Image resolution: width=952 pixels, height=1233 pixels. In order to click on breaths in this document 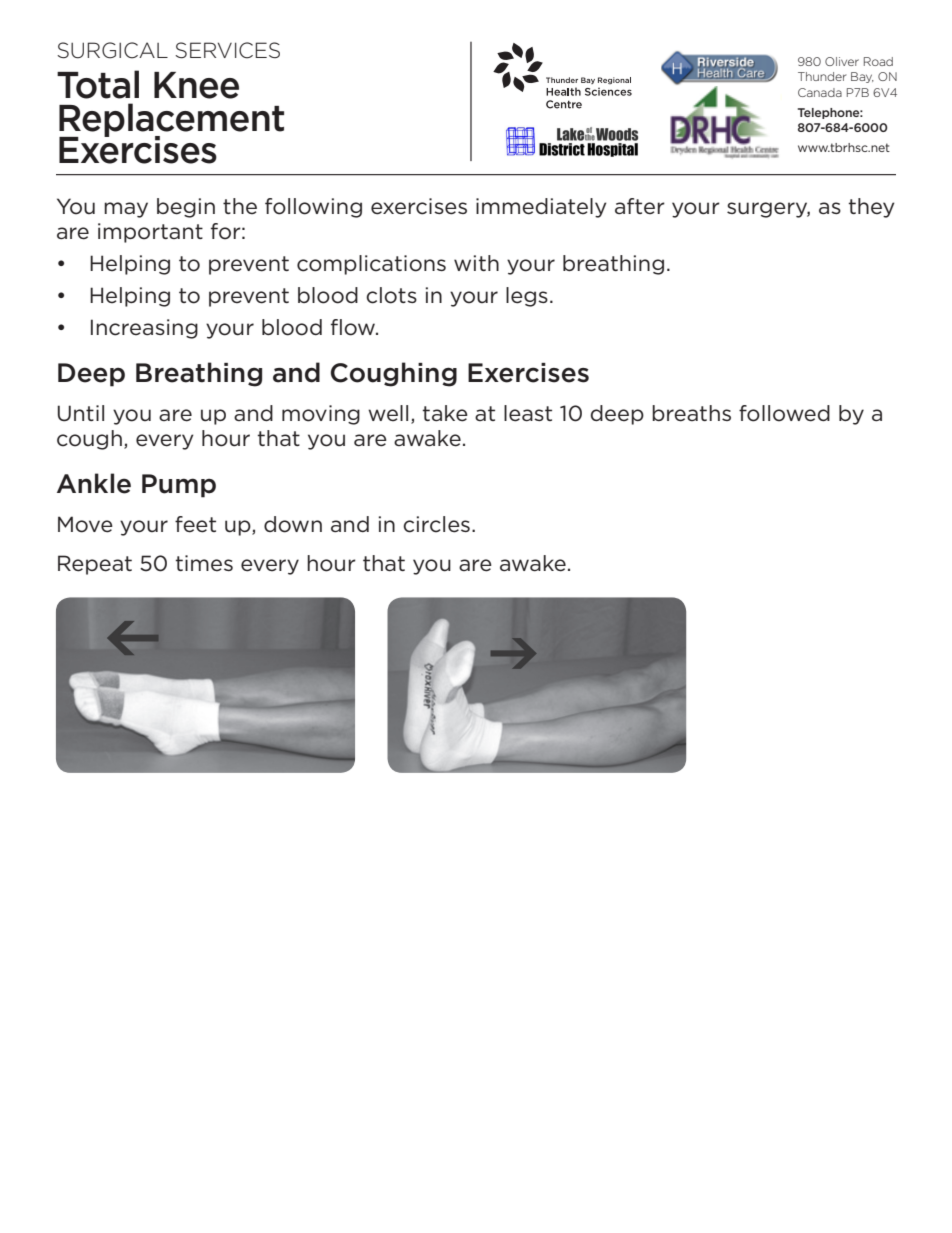, I will do `click(691, 413)`.
